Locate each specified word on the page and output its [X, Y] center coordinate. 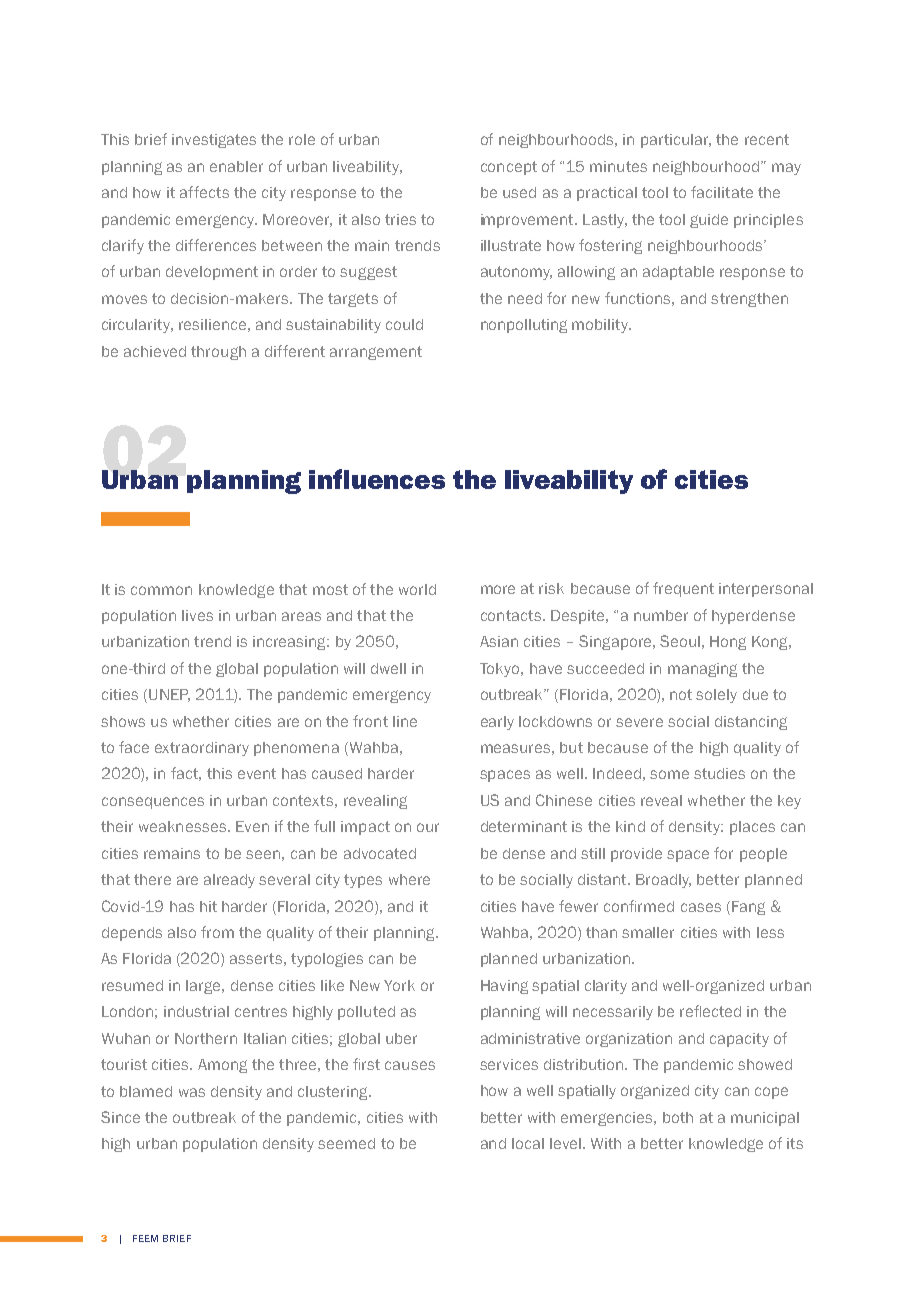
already [229, 881]
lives [197, 615]
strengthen [749, 300]
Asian [499, 641]
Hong [728, 643]
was [192, 1092]
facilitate [722, 192]
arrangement [376, 353]
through [218, 353]
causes [410, 1065]
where [409, 879]
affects [204, 192]
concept [509, 168]
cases [701, 907]
